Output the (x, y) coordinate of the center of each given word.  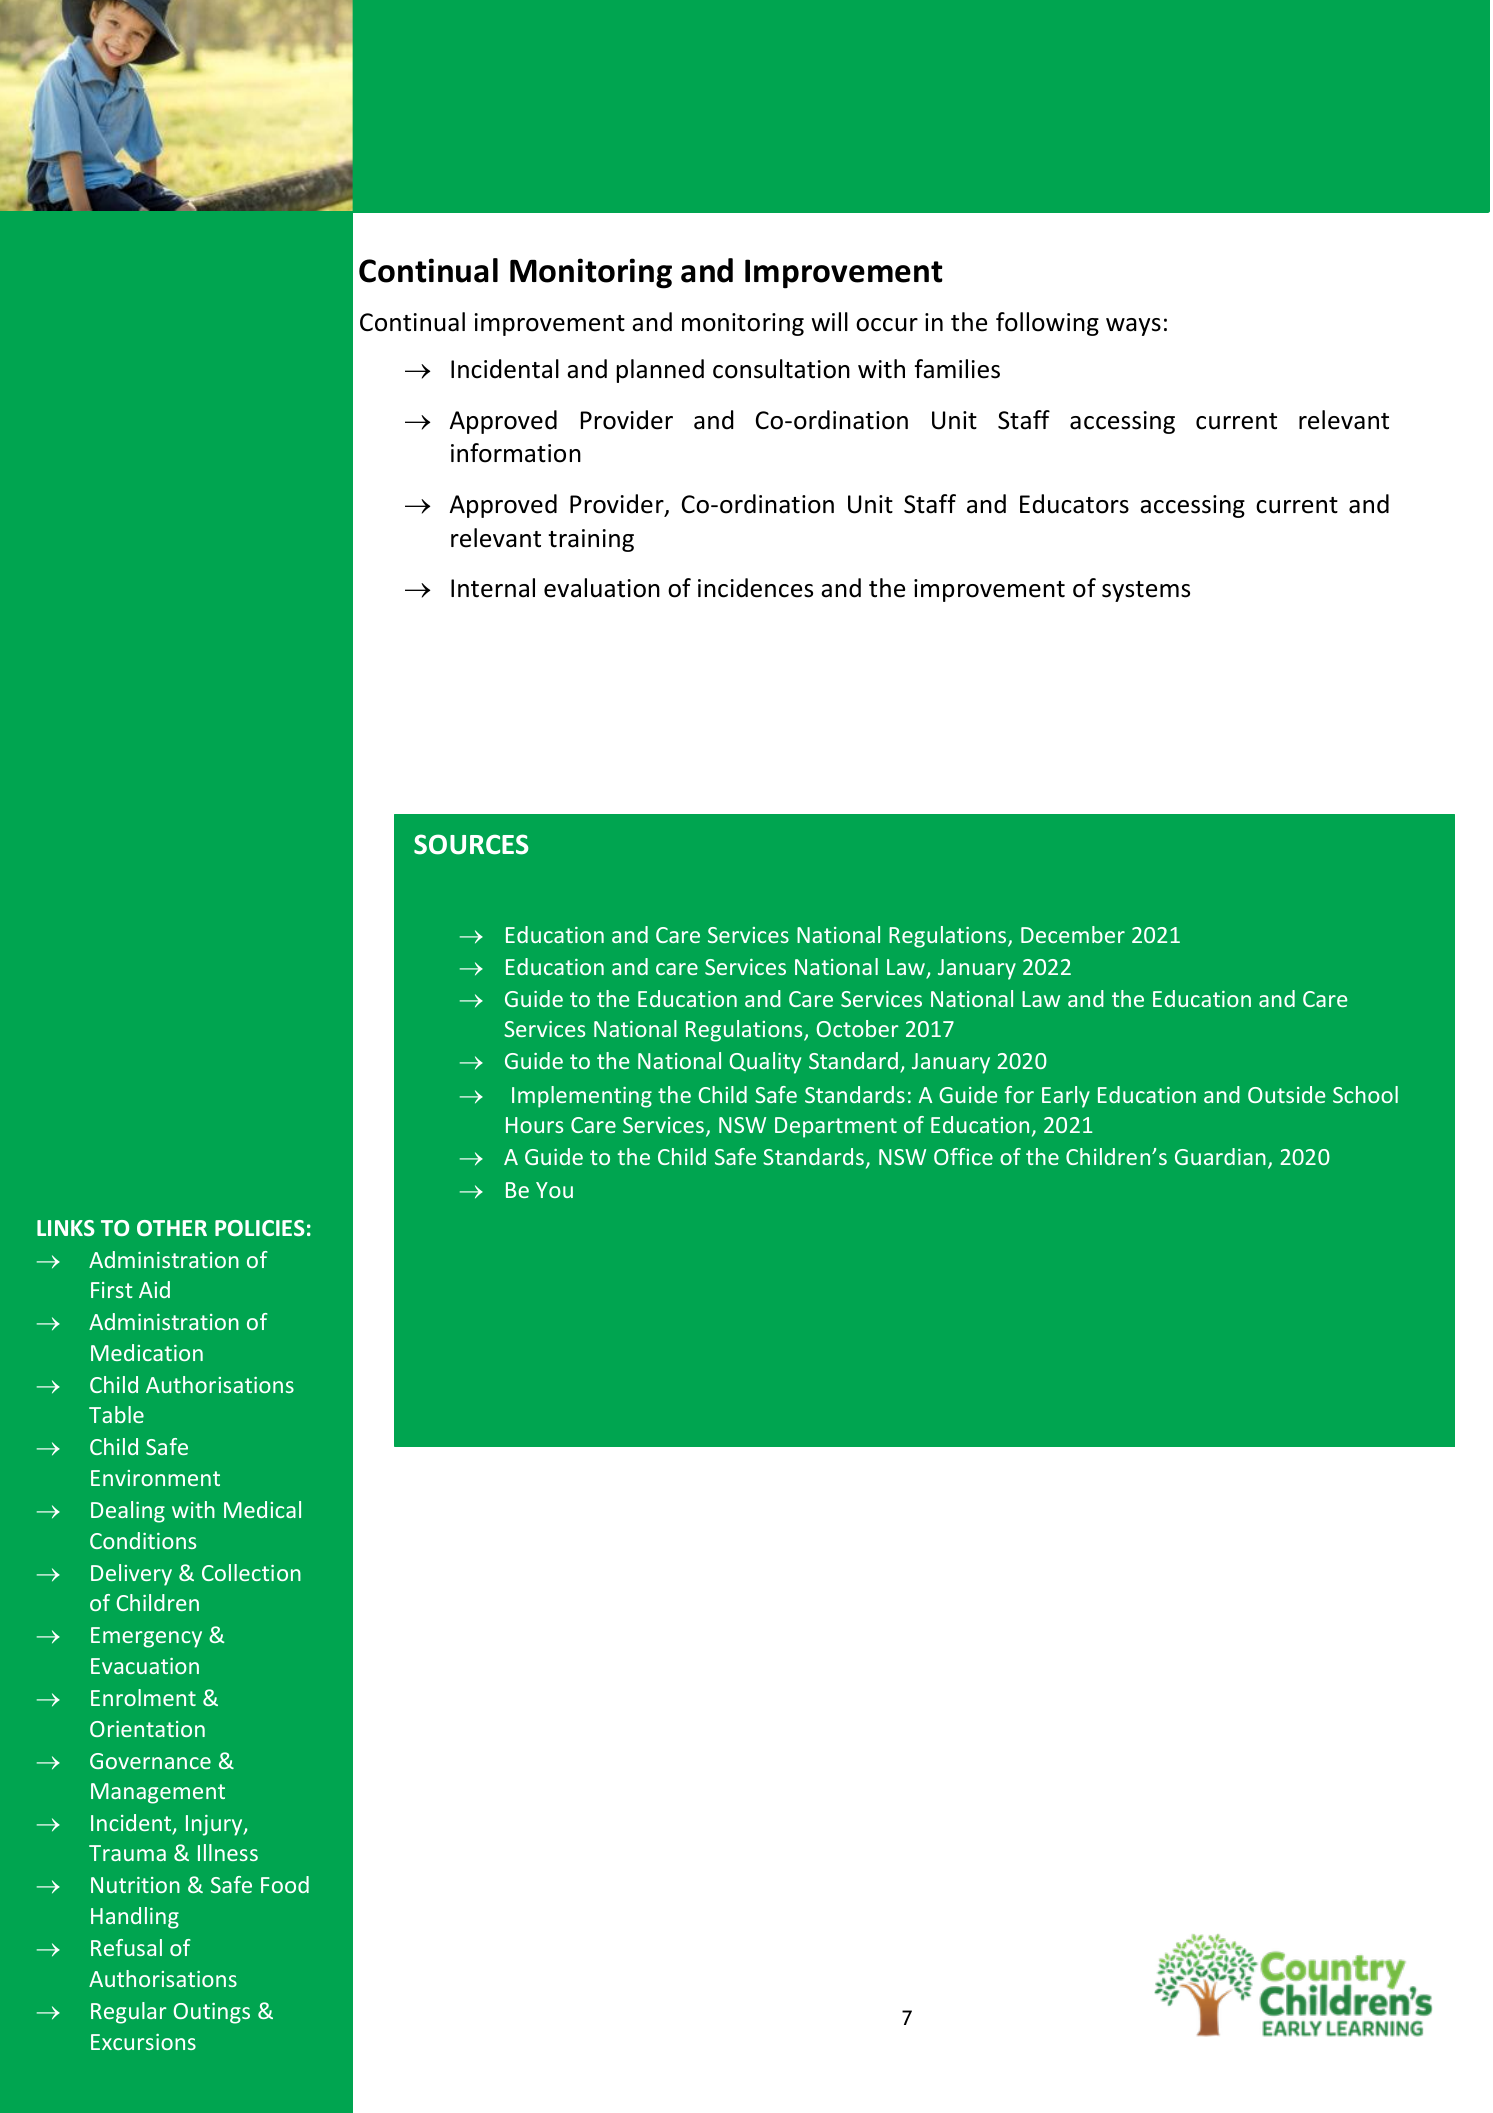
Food (285, 1884)
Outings (212, 2013)
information (516, 453)
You (554, 1190)
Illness (228, 1852)
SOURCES (471, 844)
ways (1133, 327)
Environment (155, 1478)
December (1073, 934)
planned (660, 371)
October (858, 1028)
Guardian (1220, 1156)
